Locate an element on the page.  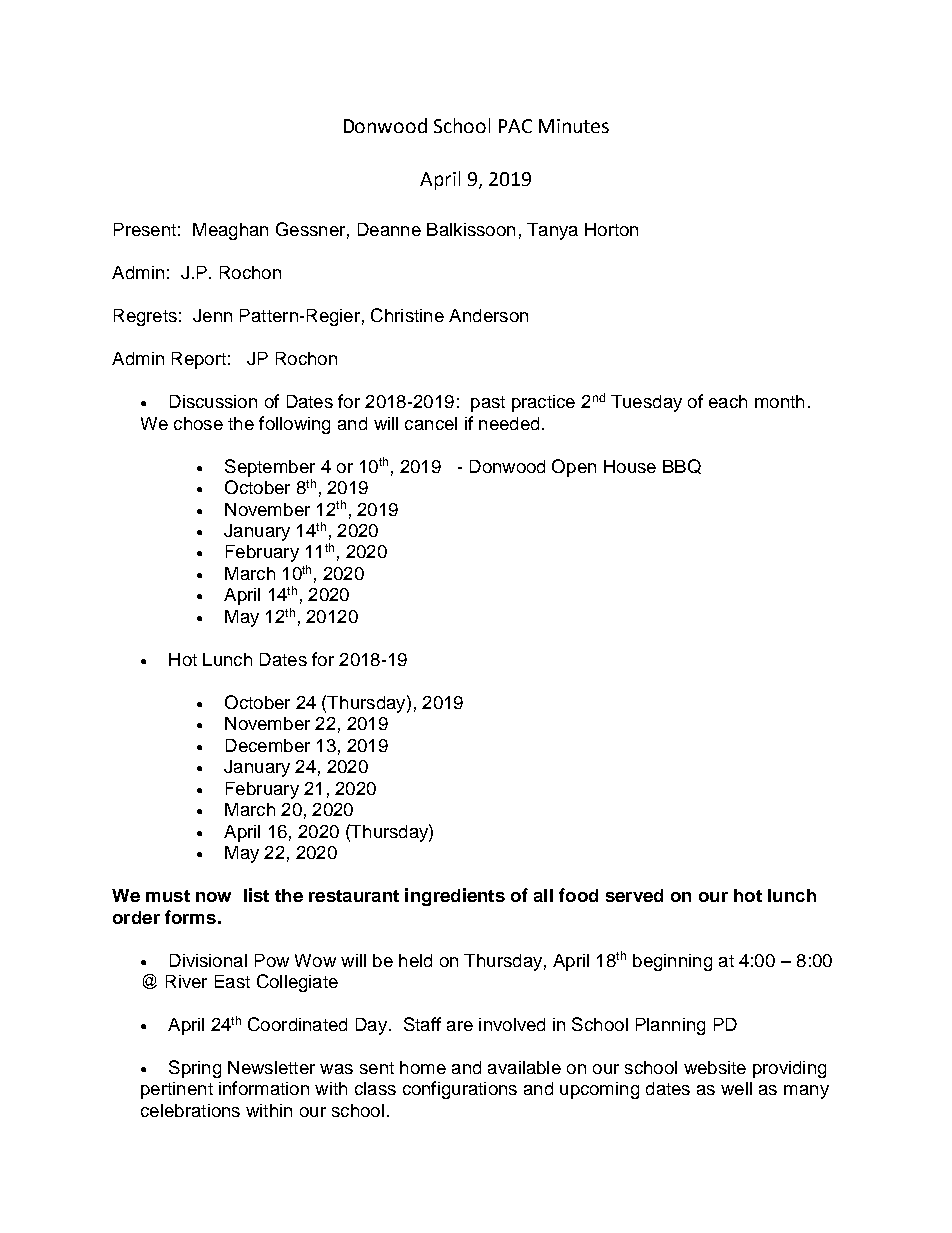
PAC is located at coordinates (515, 126).
